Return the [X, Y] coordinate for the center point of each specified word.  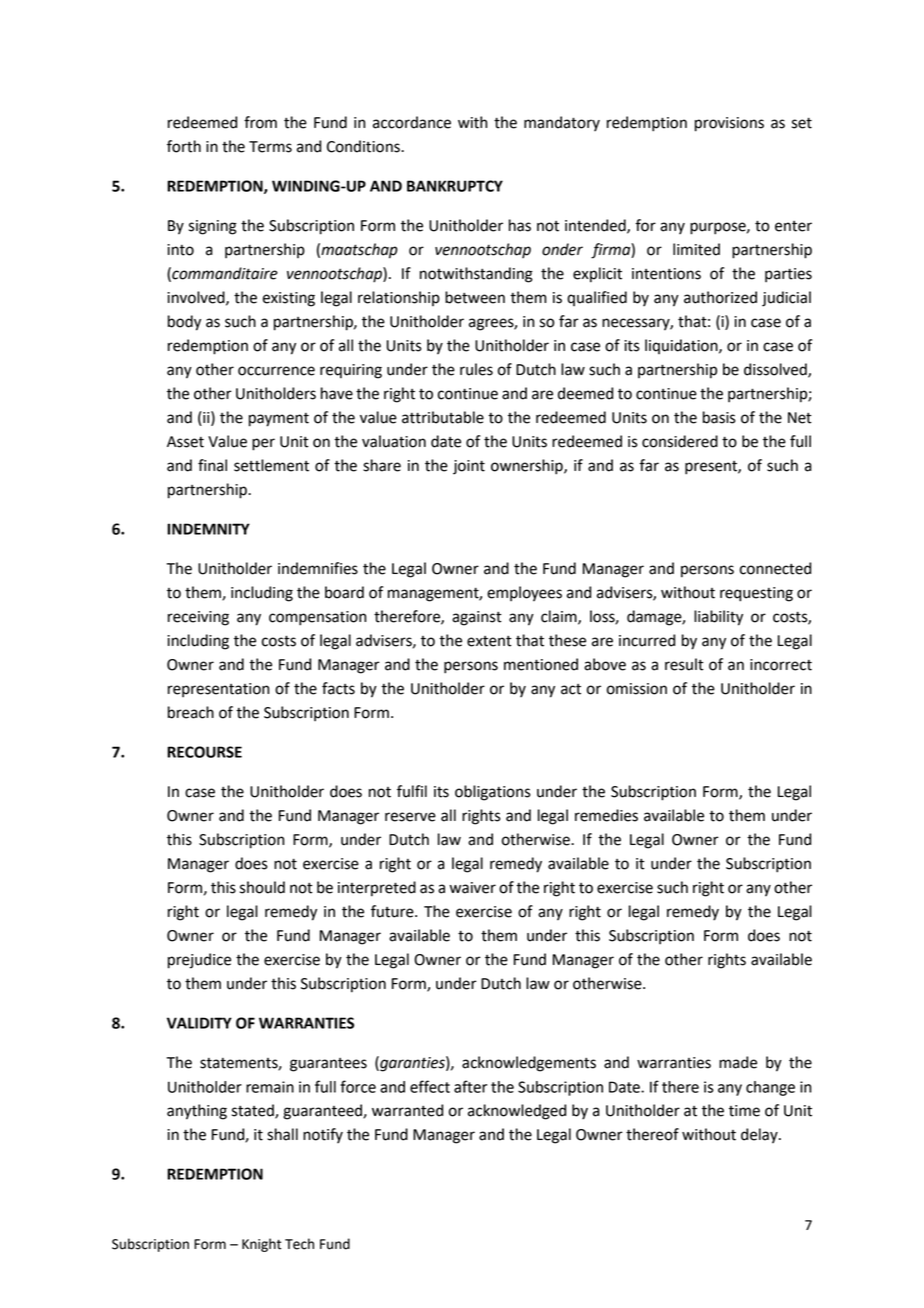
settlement [271, 465]
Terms [270, 147]
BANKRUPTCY [455, 186]
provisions [729, 124]
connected [775, 568]
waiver [473, 888]
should [262, 887]
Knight [262, 1245]
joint [469, 467]
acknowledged [517, 1112]
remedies [606, 815]
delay [760, 1136]
